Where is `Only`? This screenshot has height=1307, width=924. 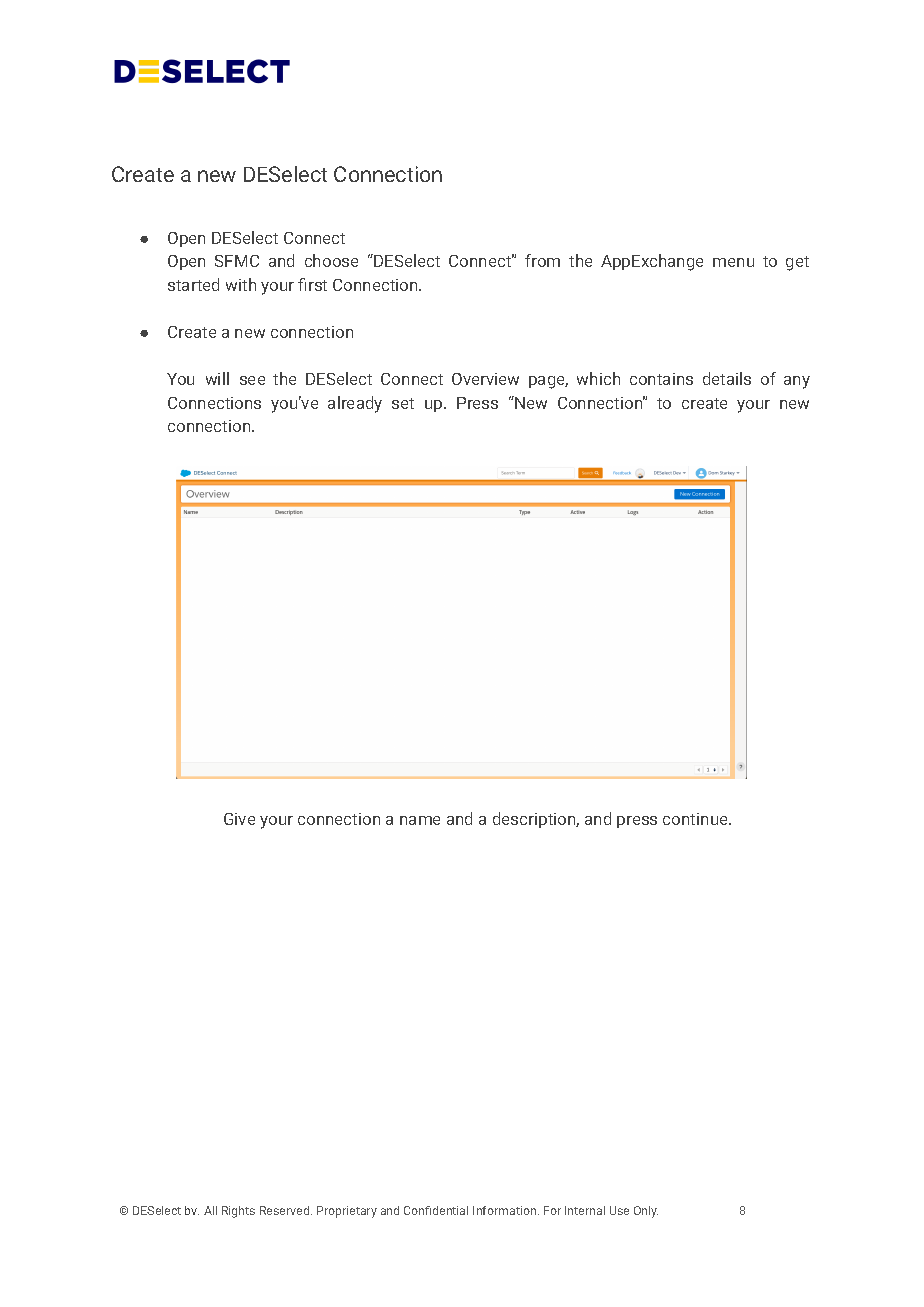 Only is located at coordinates (646, 1212).
